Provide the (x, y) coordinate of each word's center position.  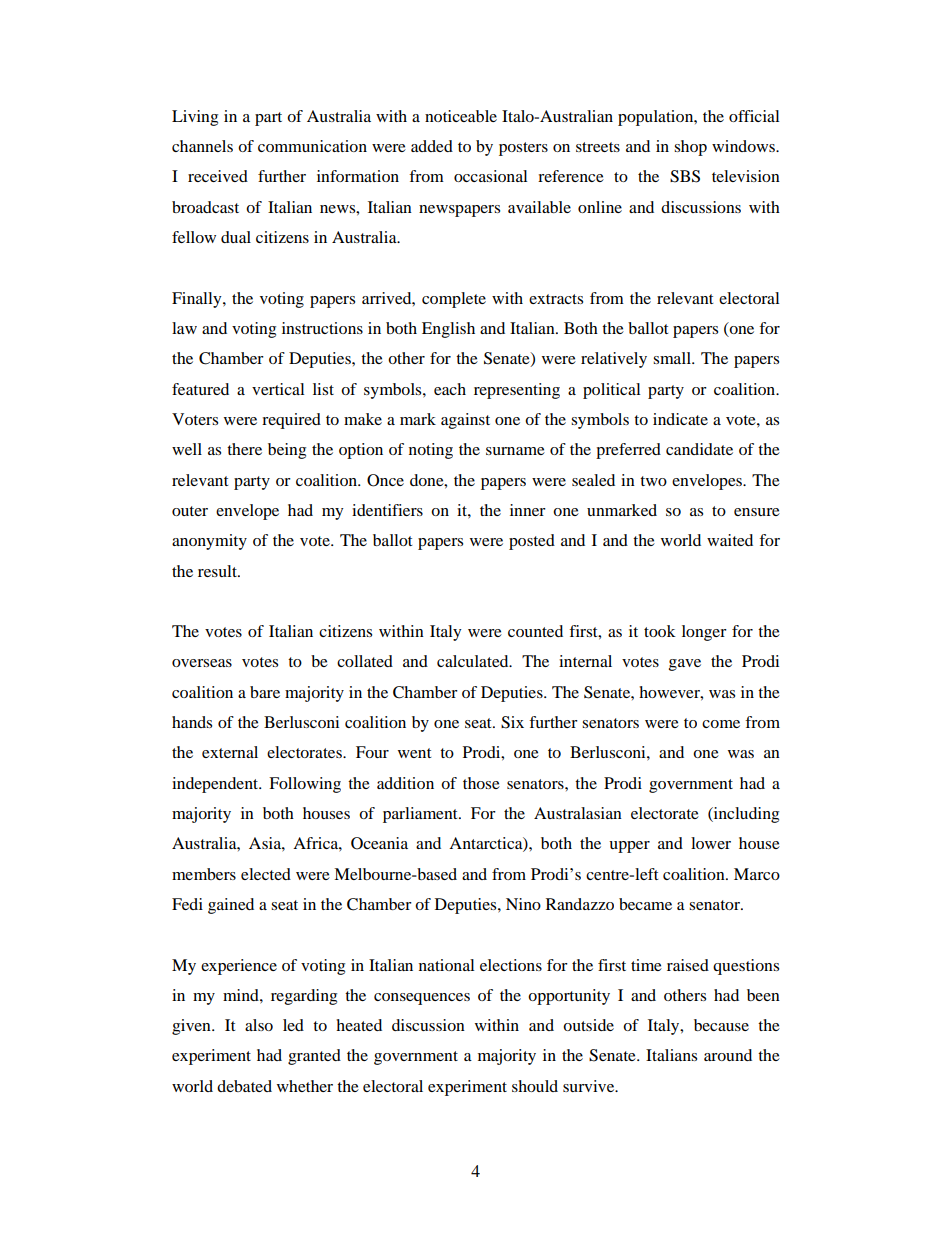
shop (690, 148)
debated (244, 1086)
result (219, 571)
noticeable (461, 116)
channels (202, 146)
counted (535, 631)
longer (704, 633)
